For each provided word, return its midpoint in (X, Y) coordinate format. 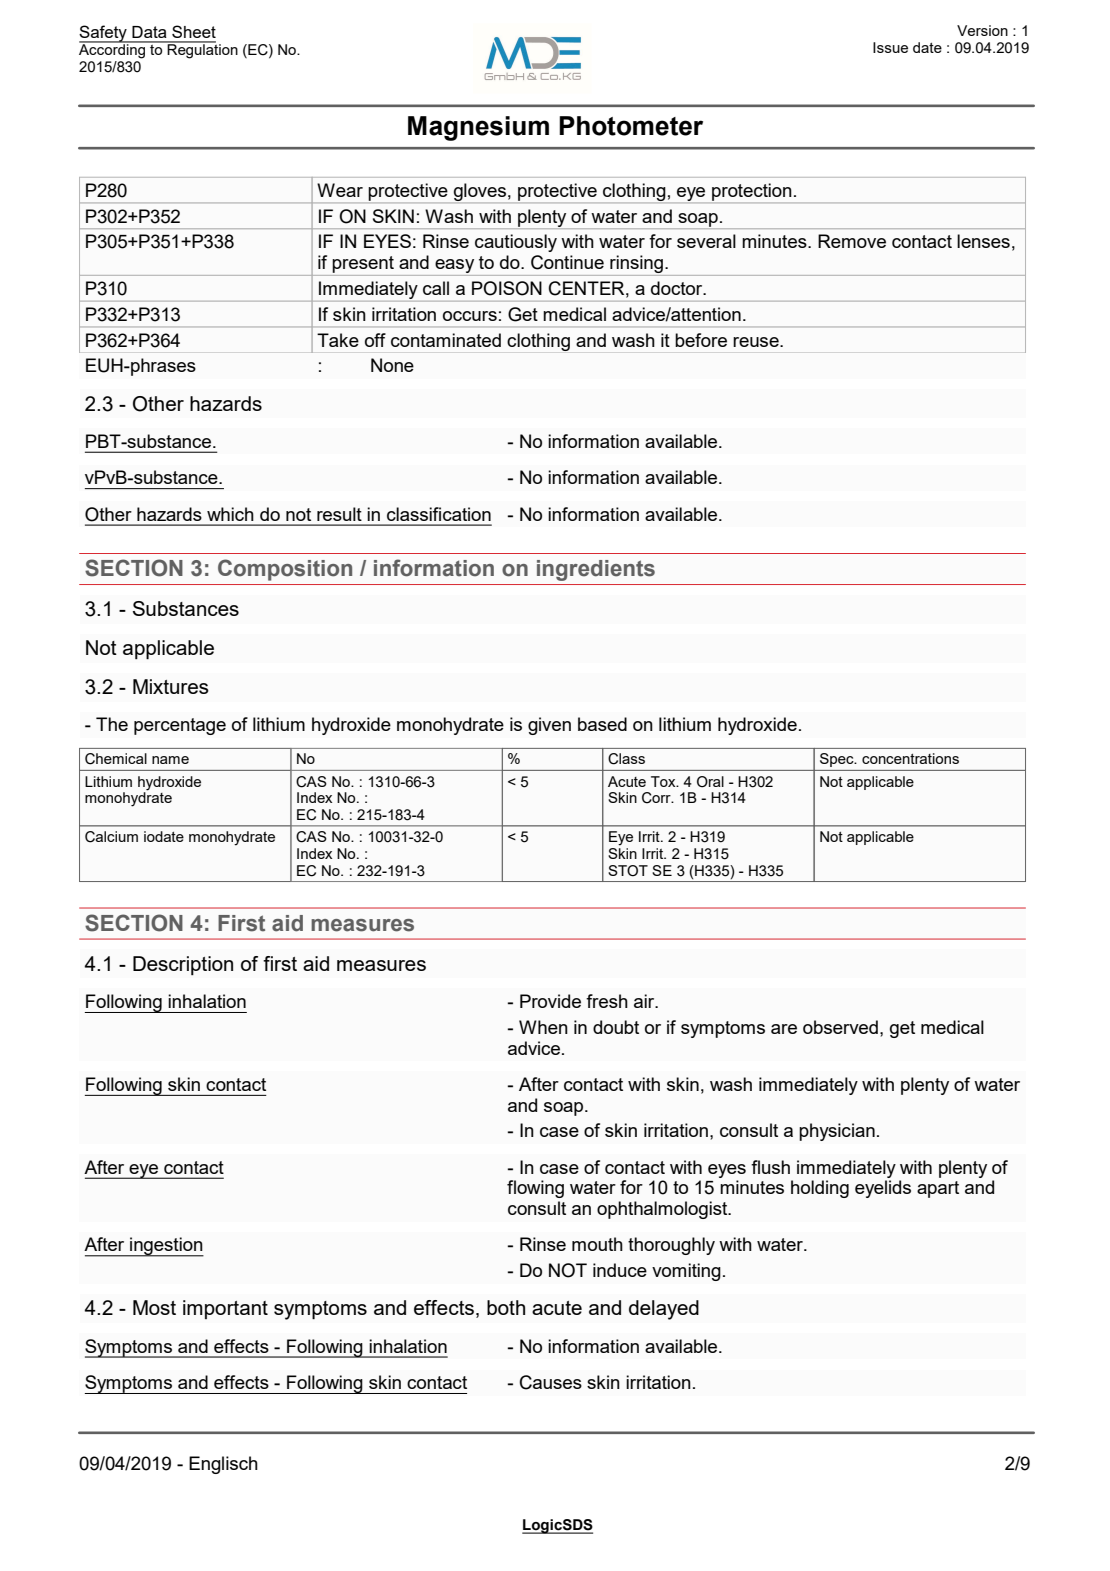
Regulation (202, 50)
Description (183, 965)
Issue (890, 47)
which (230, 514)
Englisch (223, 1465)
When (543, 1027)
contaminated (446, 340)
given (549, 726)
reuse (757, 342)
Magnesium (478, 128)
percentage (180, 726)
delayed (664, 1310)
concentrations (910, 758)
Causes (551, 1382)
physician (837, 1132)
